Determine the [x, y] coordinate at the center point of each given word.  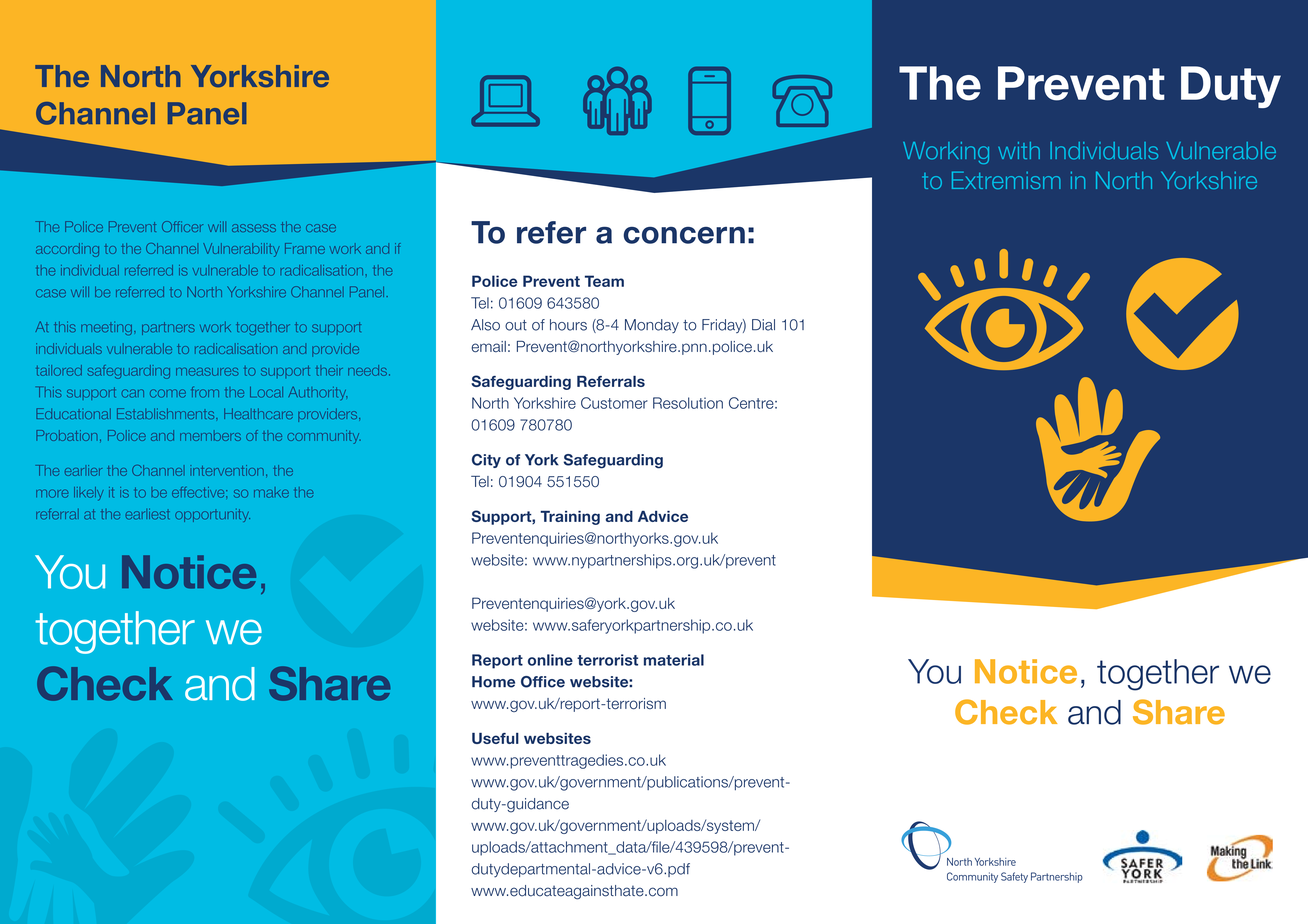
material [674, 660]
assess [254, 228]
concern [684, 235]
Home [493, 682]
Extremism [1006, 180]
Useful [495, 738]
